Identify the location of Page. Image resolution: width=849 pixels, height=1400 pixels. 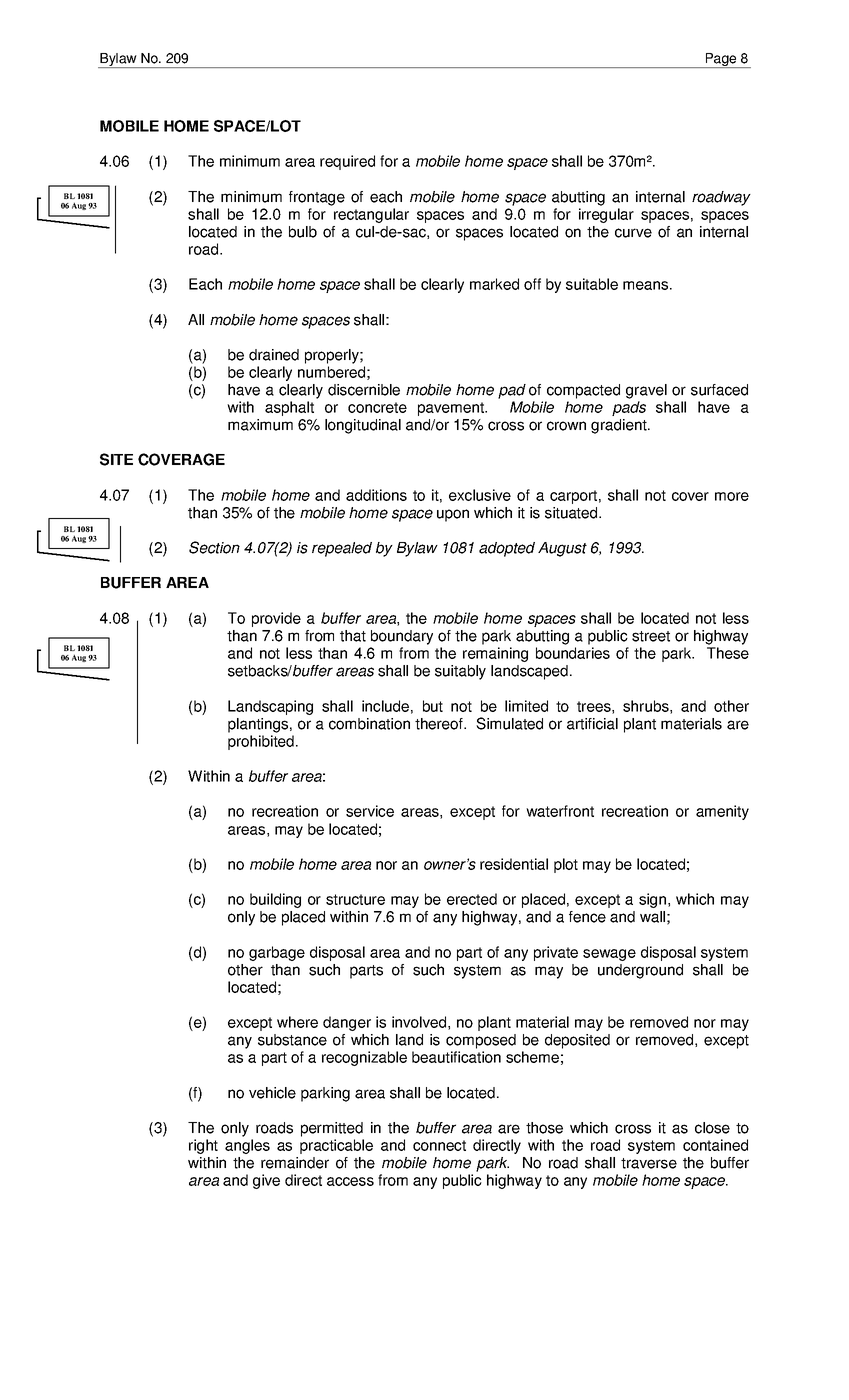
(721, 60).
